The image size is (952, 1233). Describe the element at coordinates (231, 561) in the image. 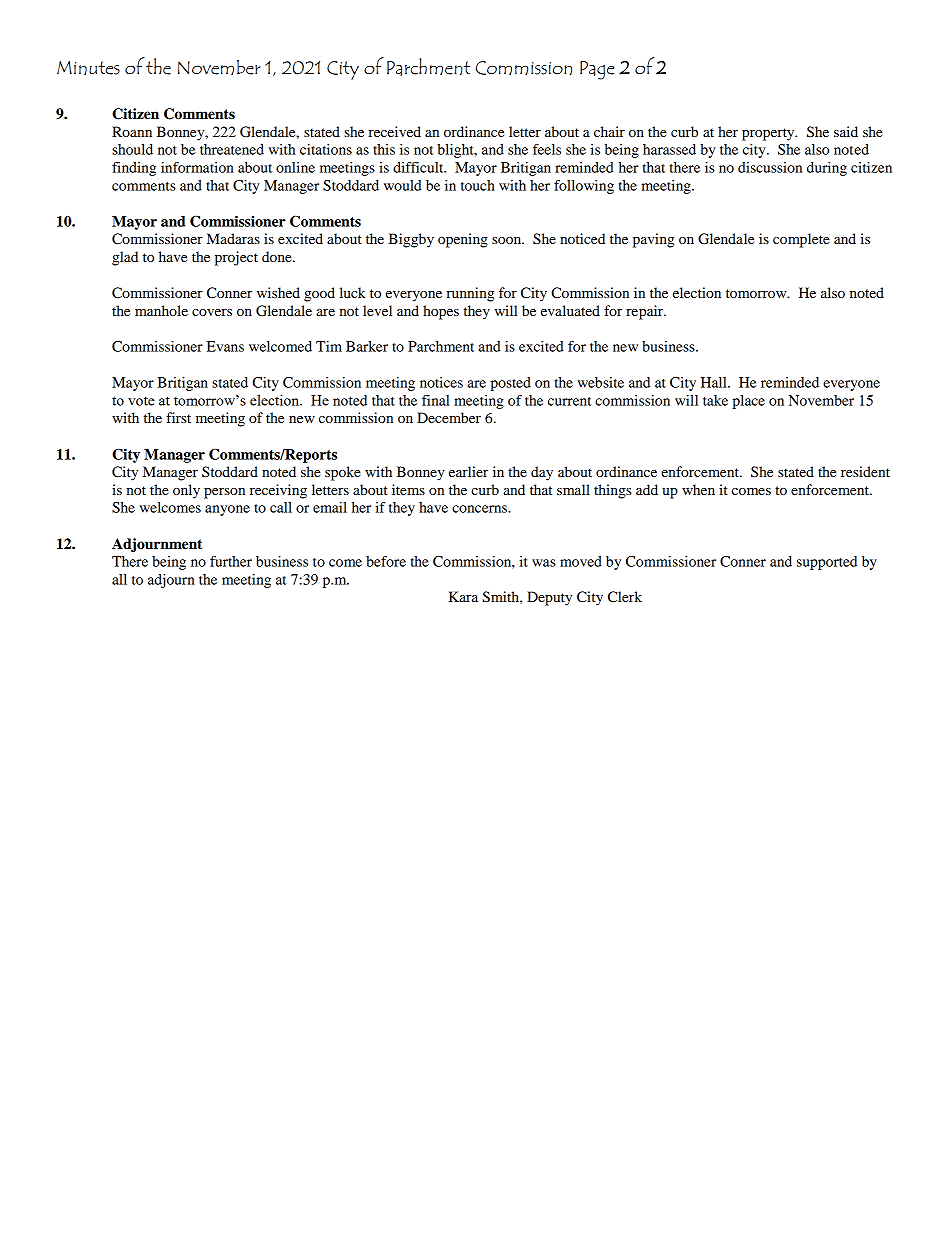

I see `further` at that location.
